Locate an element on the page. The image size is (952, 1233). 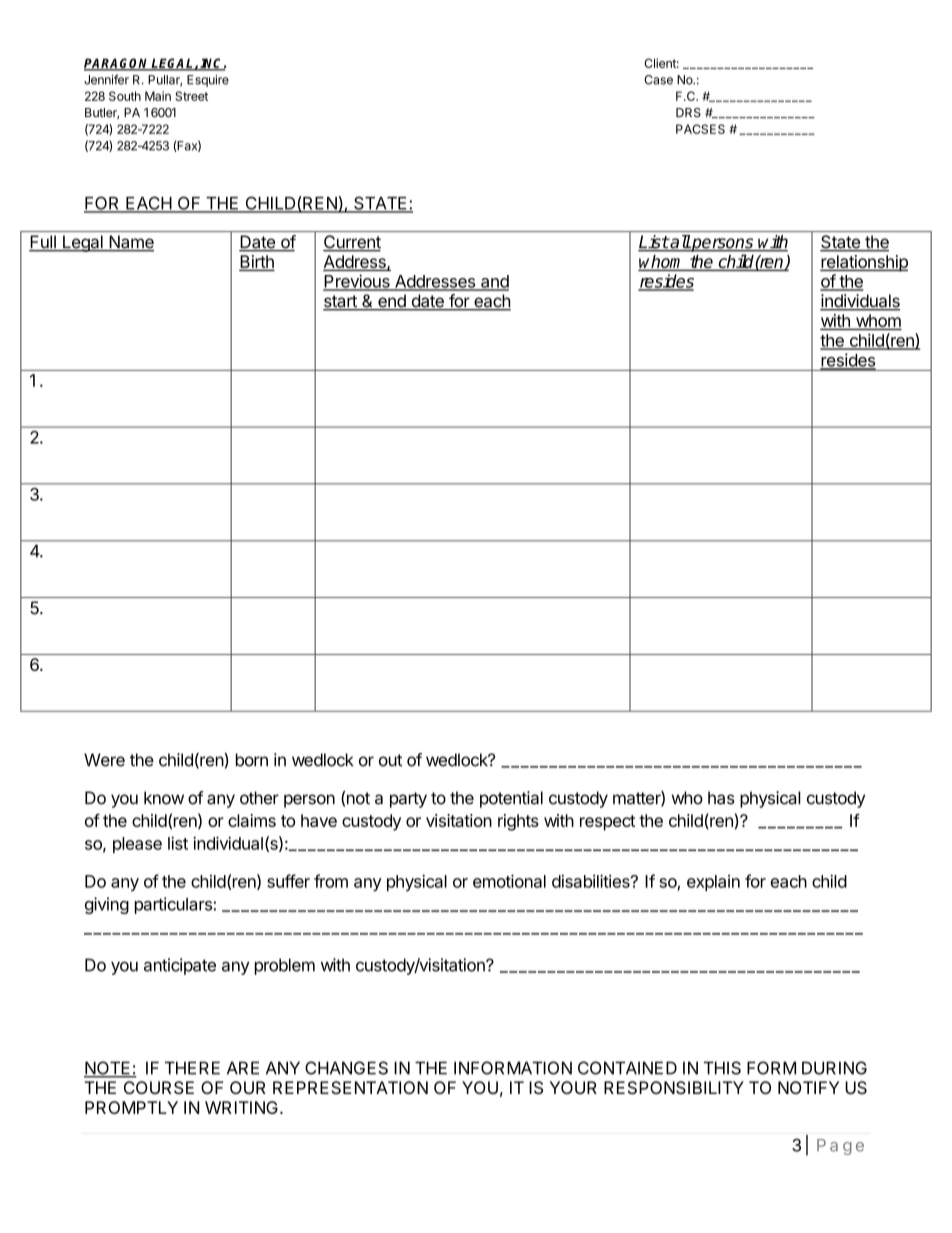
born is located at coordinates (252, 760).
